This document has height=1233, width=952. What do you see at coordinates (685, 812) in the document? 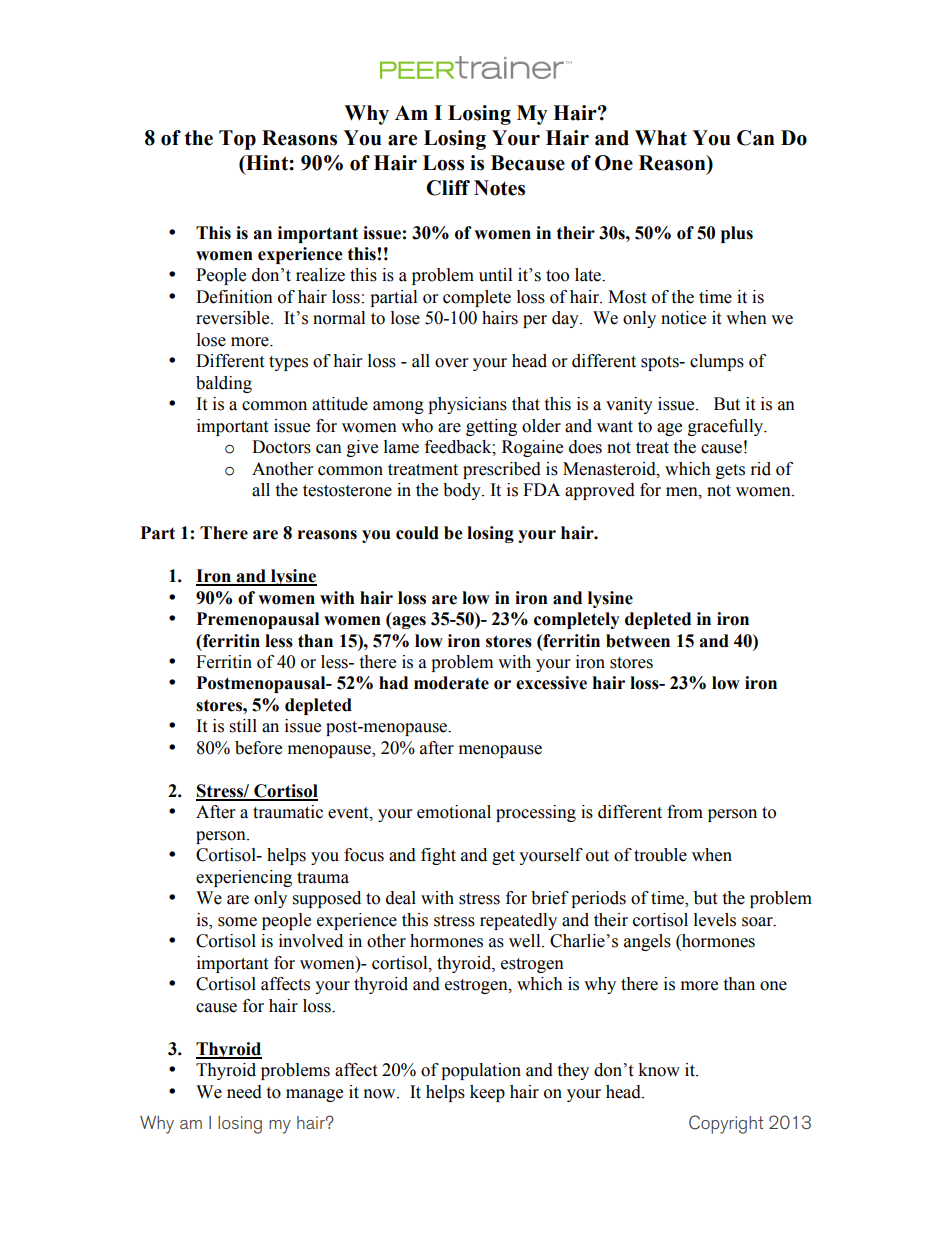
I see `from` at bounding box center [685, 812].
